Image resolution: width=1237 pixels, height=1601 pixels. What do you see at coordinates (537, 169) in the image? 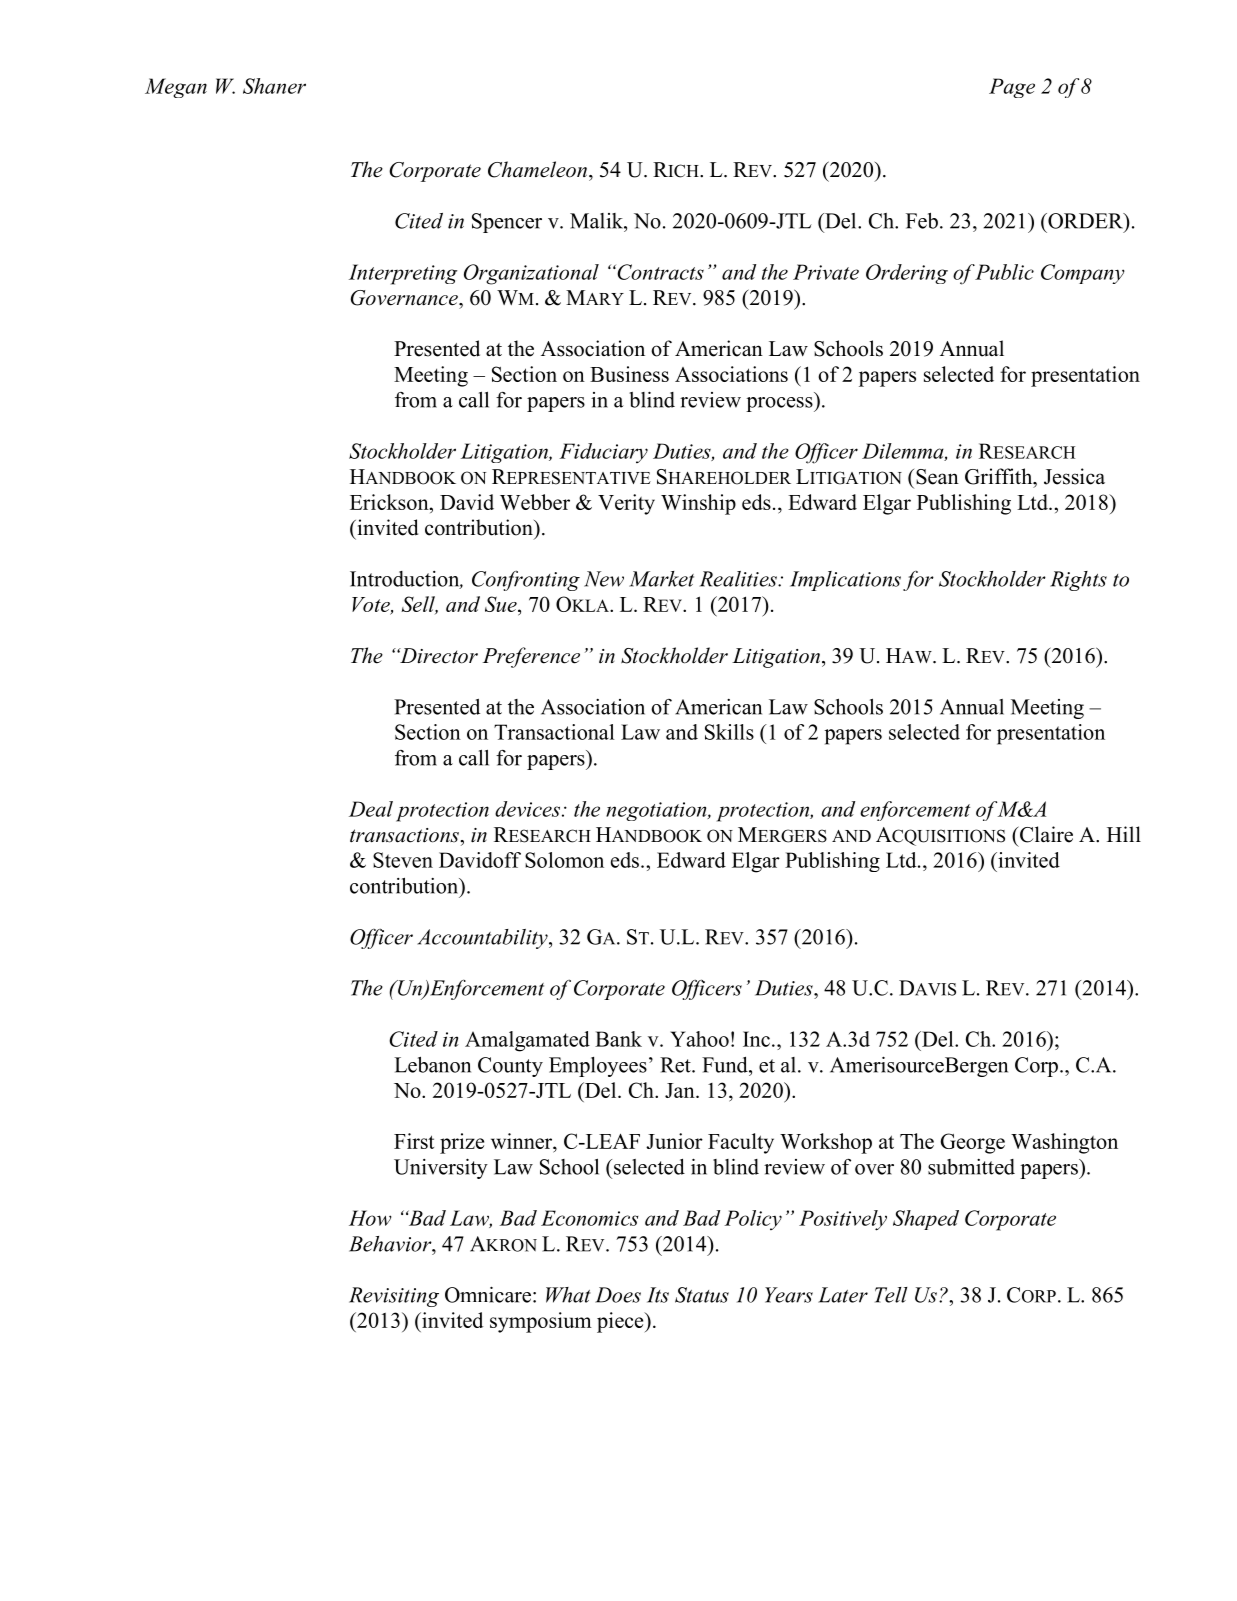
I see `Chameleon` at bounding box center [537, 169].
